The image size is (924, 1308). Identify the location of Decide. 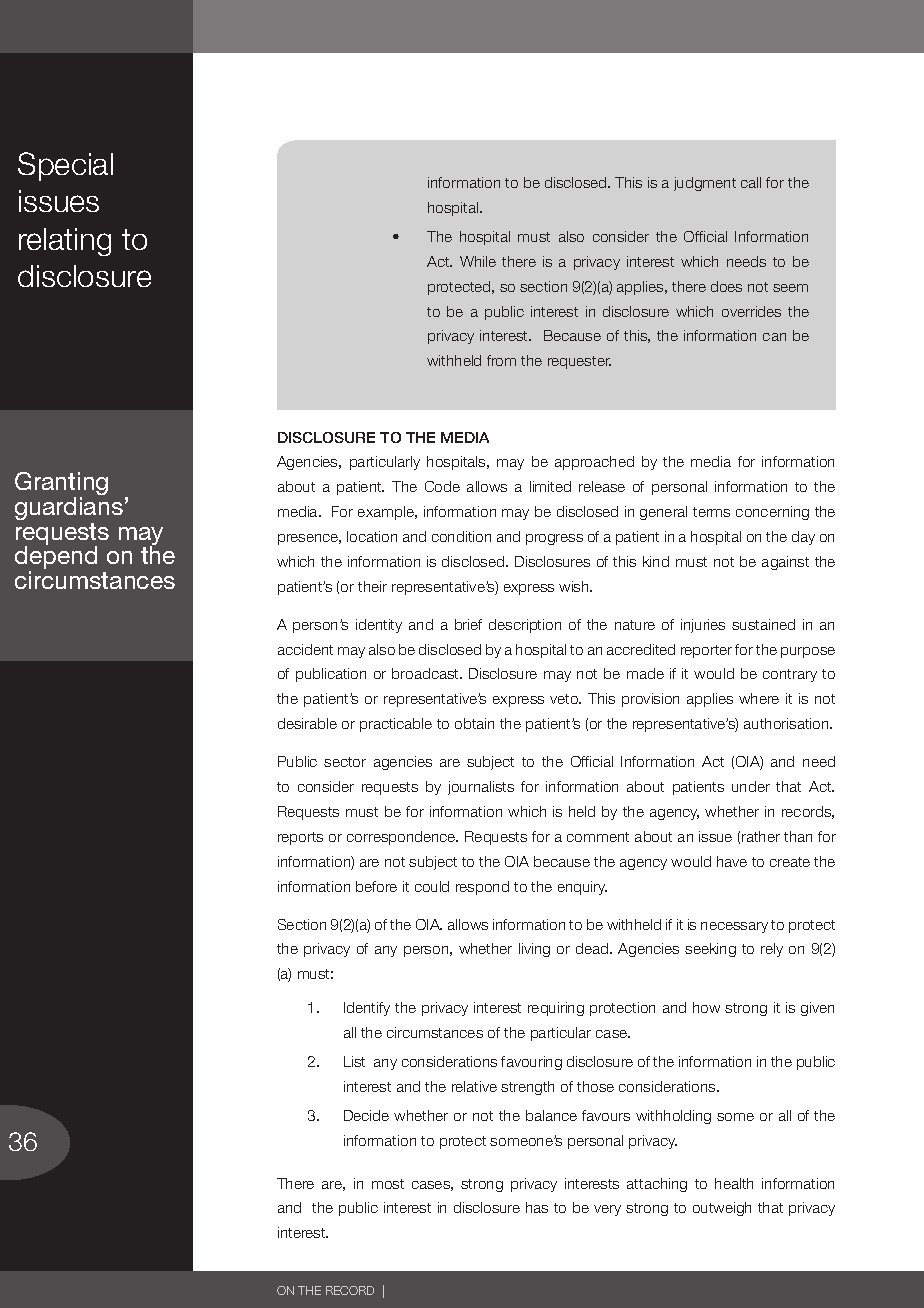
(366, 1115).
